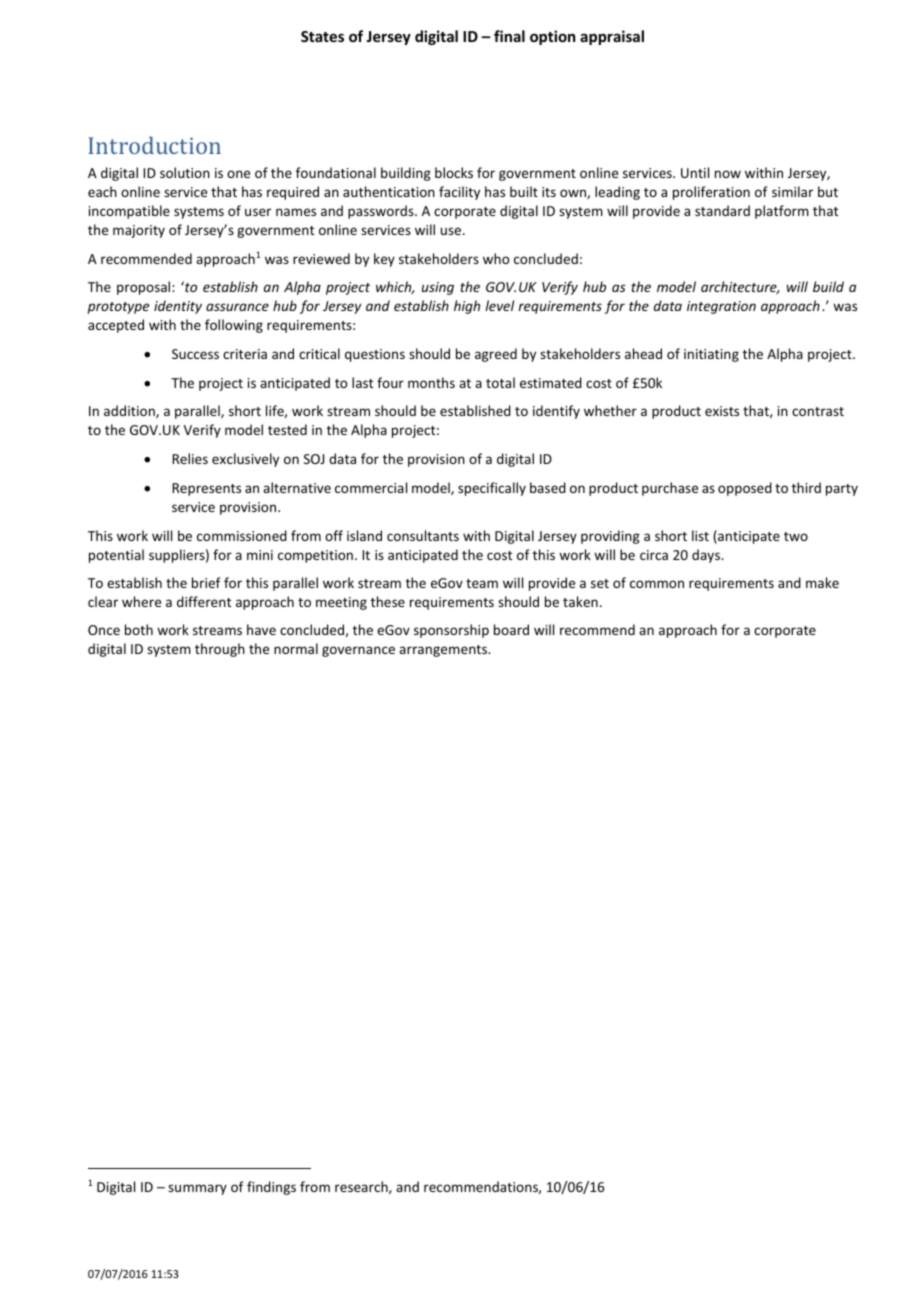  Describe the element at coordinates (195, 354) in the screenshot. I see `Success` at that location.
